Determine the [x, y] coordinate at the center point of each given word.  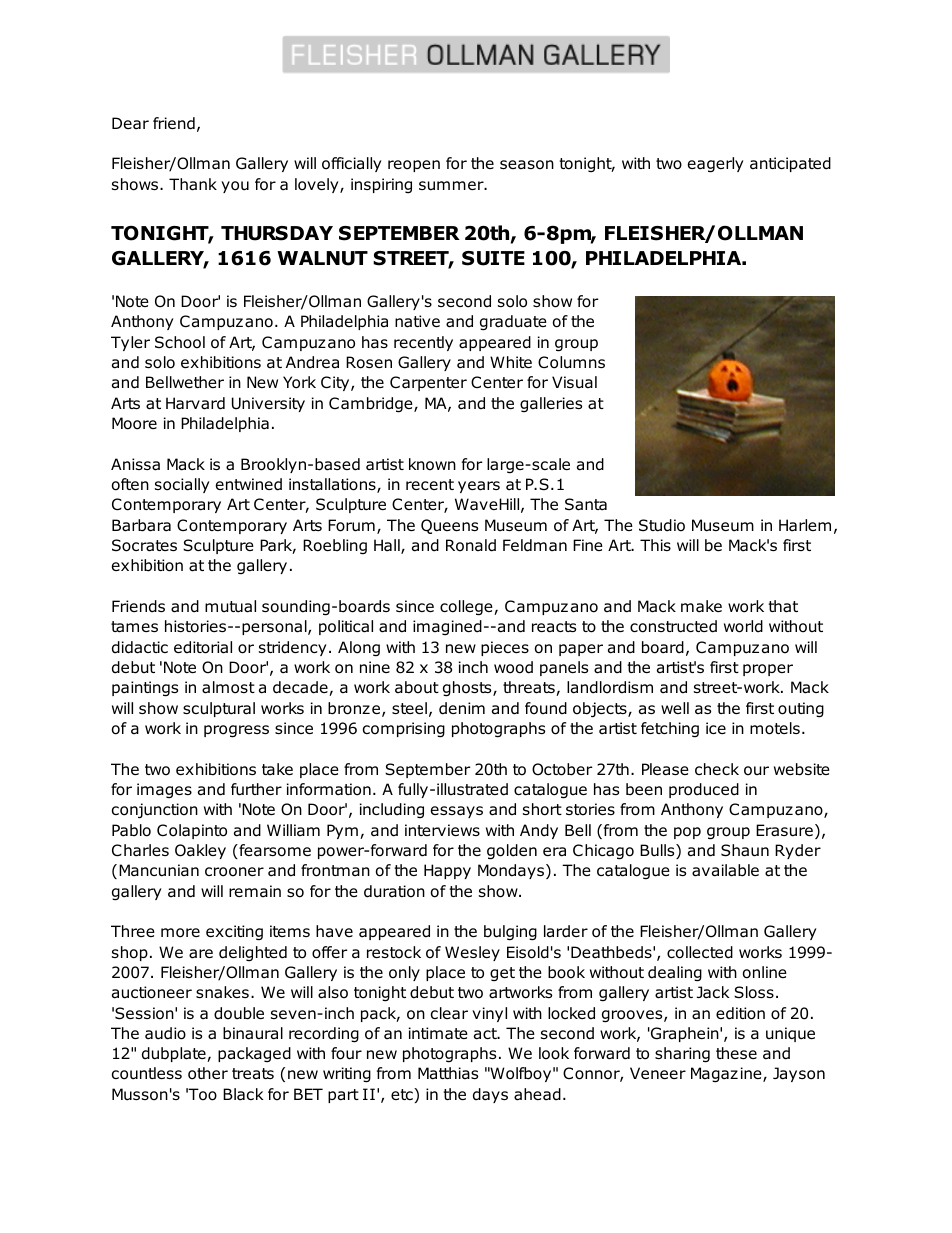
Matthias [448, 1073]
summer [452, 186]
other [208, 1073]
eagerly [715, 165]
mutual [230, 606]
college [467, 608]
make [701, 606]
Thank [193, 184]
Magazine [727, 1075]
